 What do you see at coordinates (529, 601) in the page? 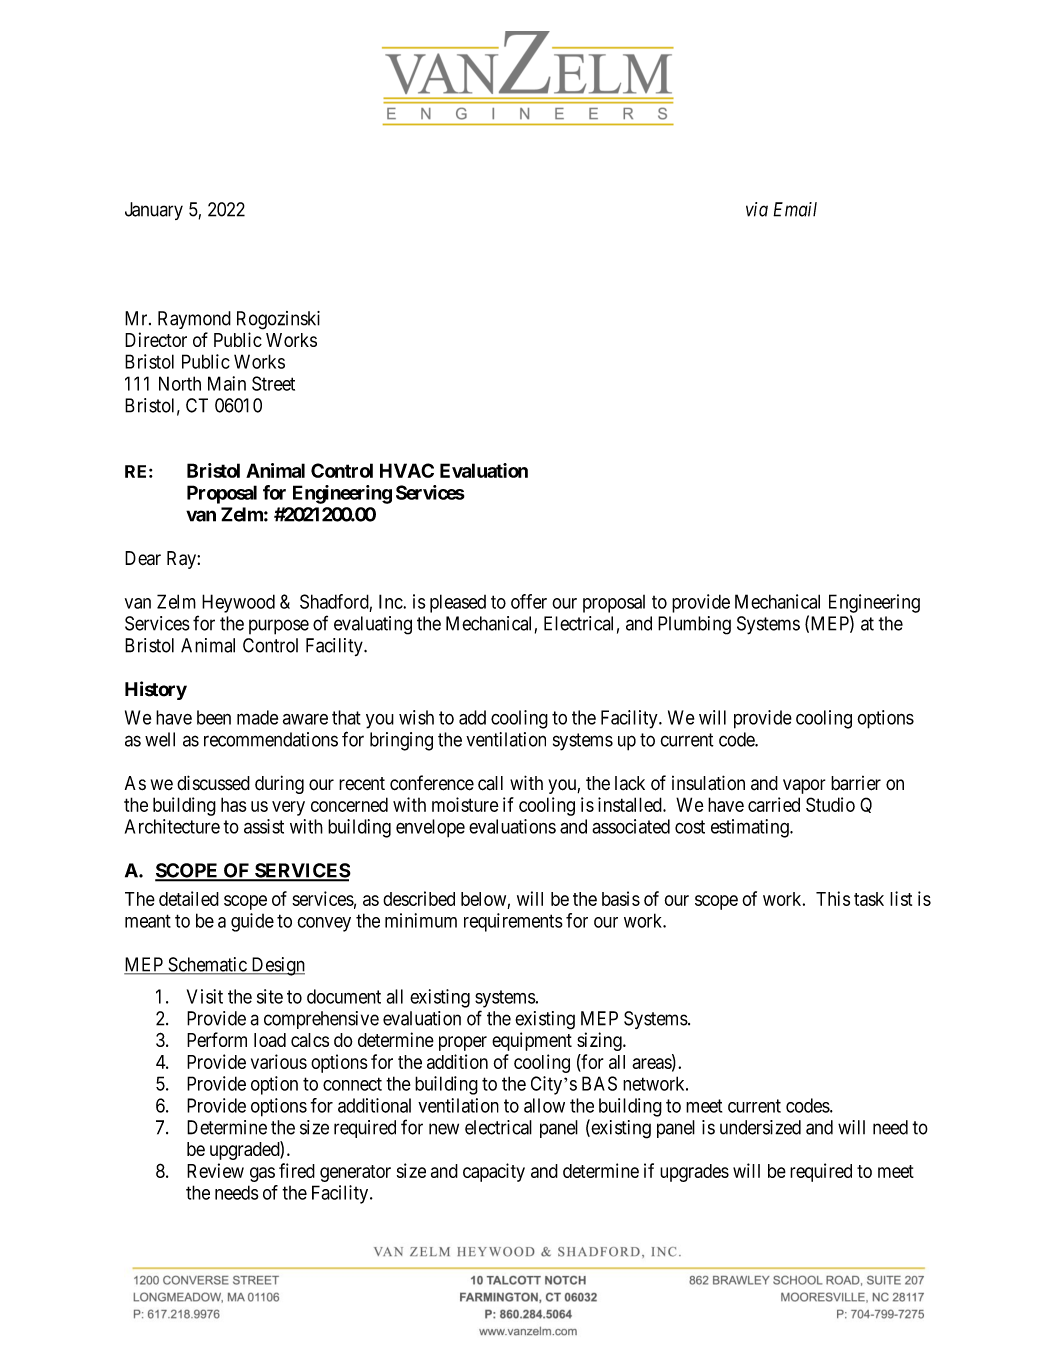
I see `offer` at bounding box center [529, 601].
